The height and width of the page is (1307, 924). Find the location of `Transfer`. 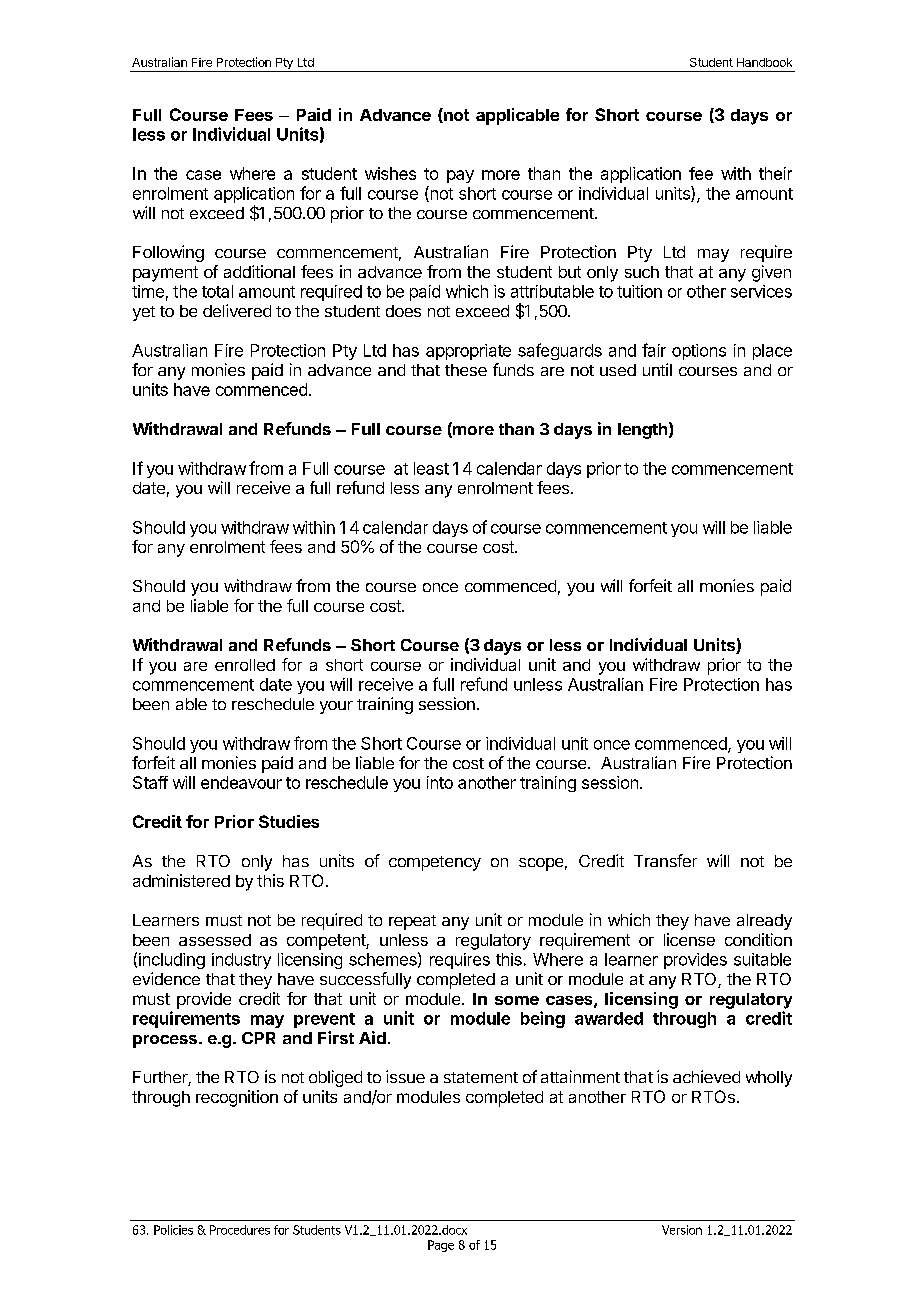

Transfer is located at coordinates (665, 860).
